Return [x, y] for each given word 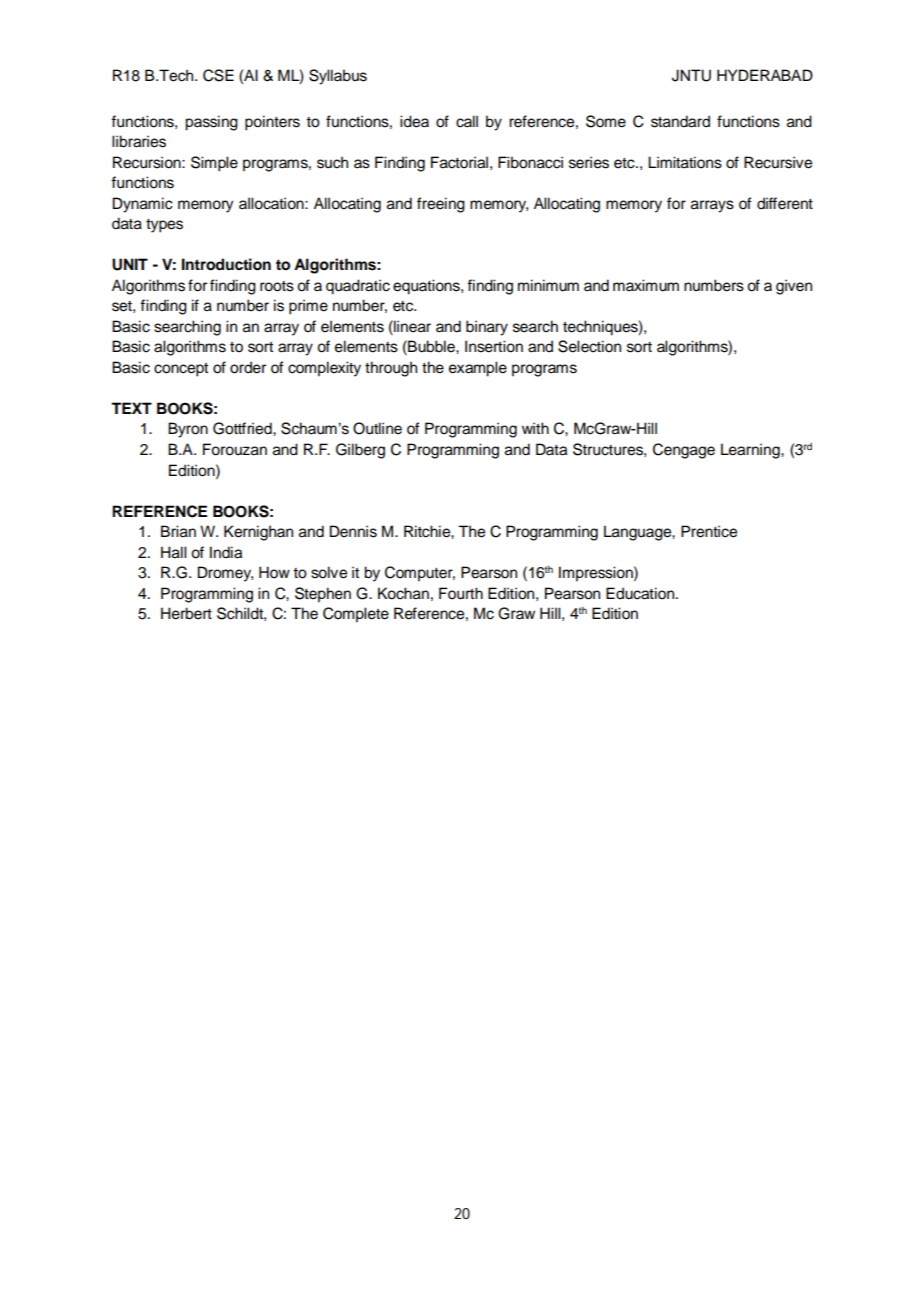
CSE [218, 75]
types [164, 226]
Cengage [684, 451]
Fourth [461, 593]
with [535, 428]
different [785, 203]
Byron [188, 430]
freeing [441, 205]
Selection [589, 346]
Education [641, 593]
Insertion [494, 346]
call [467, 121]
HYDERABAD [765, 75]
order [248, 367]
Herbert [186, 613]
